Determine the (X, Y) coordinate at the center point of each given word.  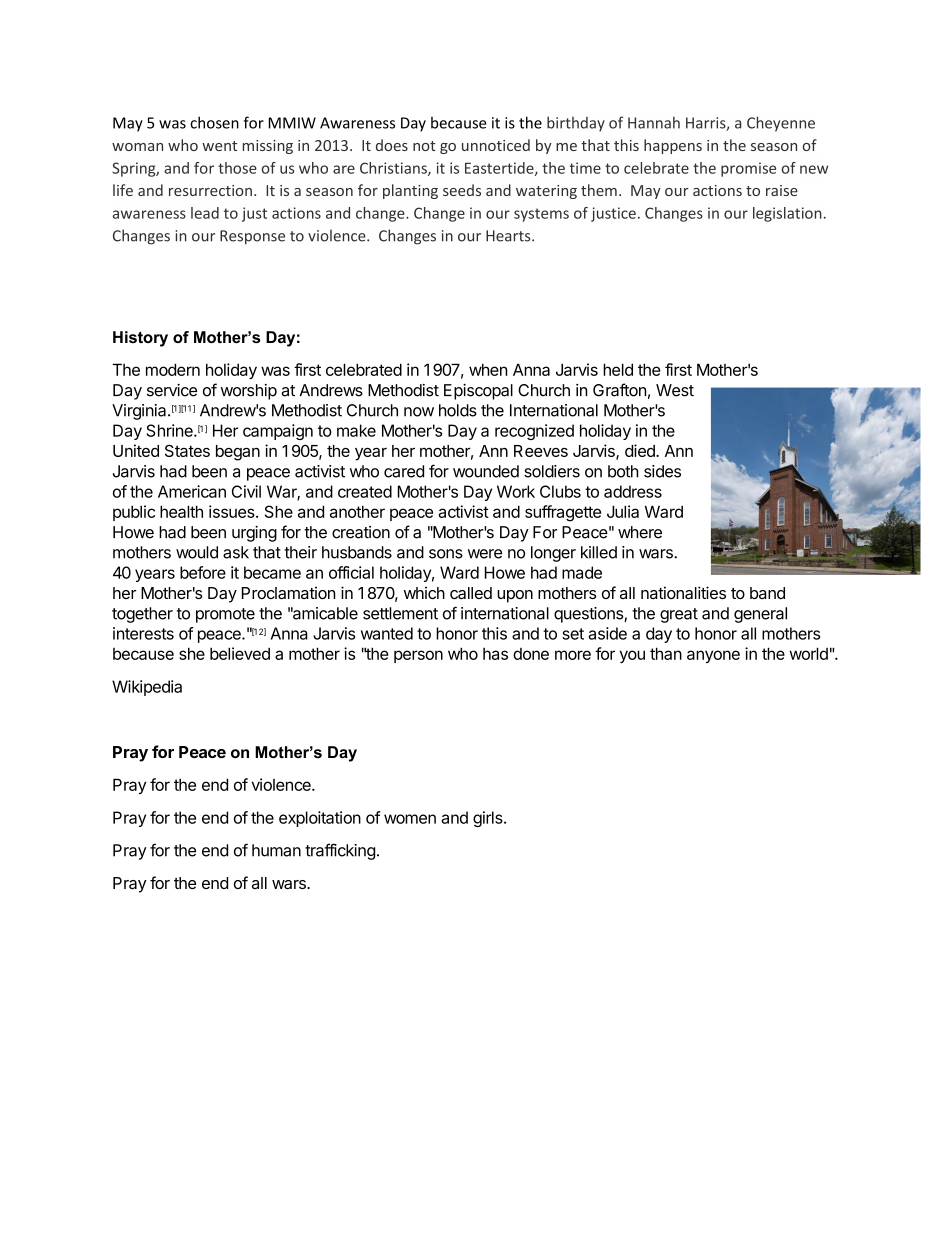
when (488, 369)
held (618, 369)
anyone (713, 656)
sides (662, 471)
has (495, 654)
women (410, 819)
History (140, 339)
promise (748, 169)
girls (489, 819)
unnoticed (496, 145)
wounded (486, 471)
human (276, 850)
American (192, 491)
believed (240, 653)
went (219, 146)
